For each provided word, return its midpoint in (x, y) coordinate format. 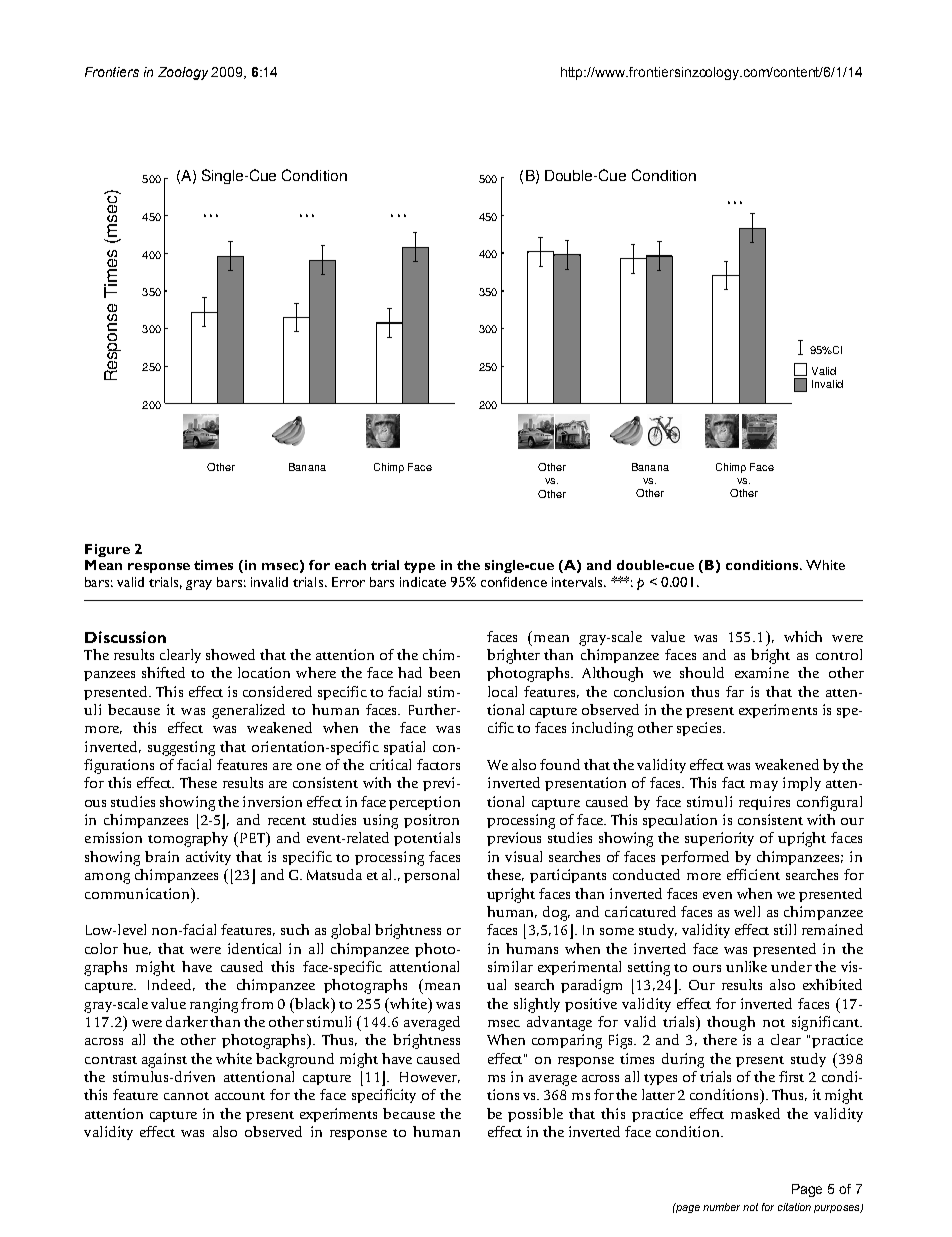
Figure (107, 550)
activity (208, 858)
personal (431, 876)
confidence (514, 582)
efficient (753, 874)
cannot (186, 1096)
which (803, 636)
